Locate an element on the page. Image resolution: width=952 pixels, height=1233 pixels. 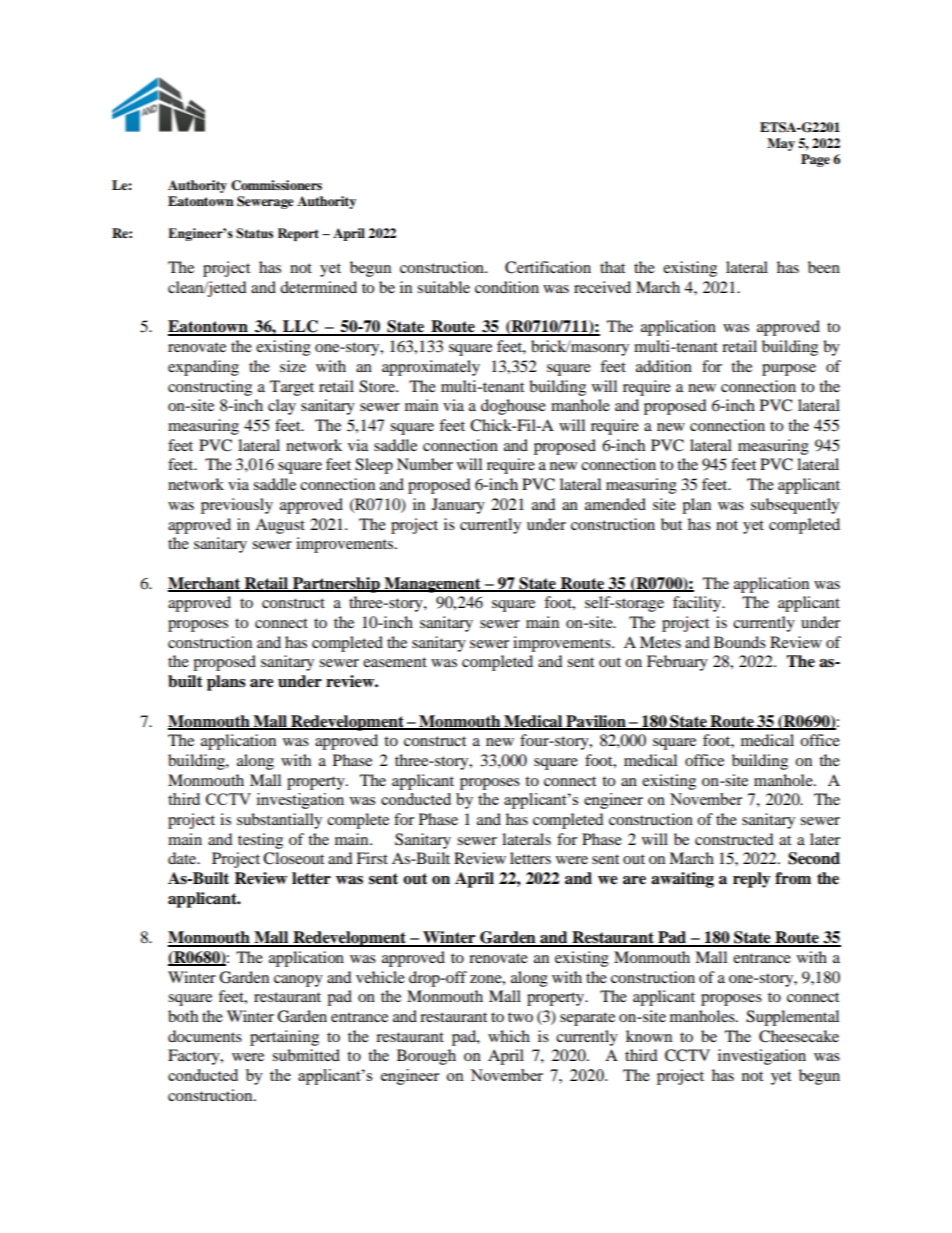
substantially is located at coordinates (279, 821).
